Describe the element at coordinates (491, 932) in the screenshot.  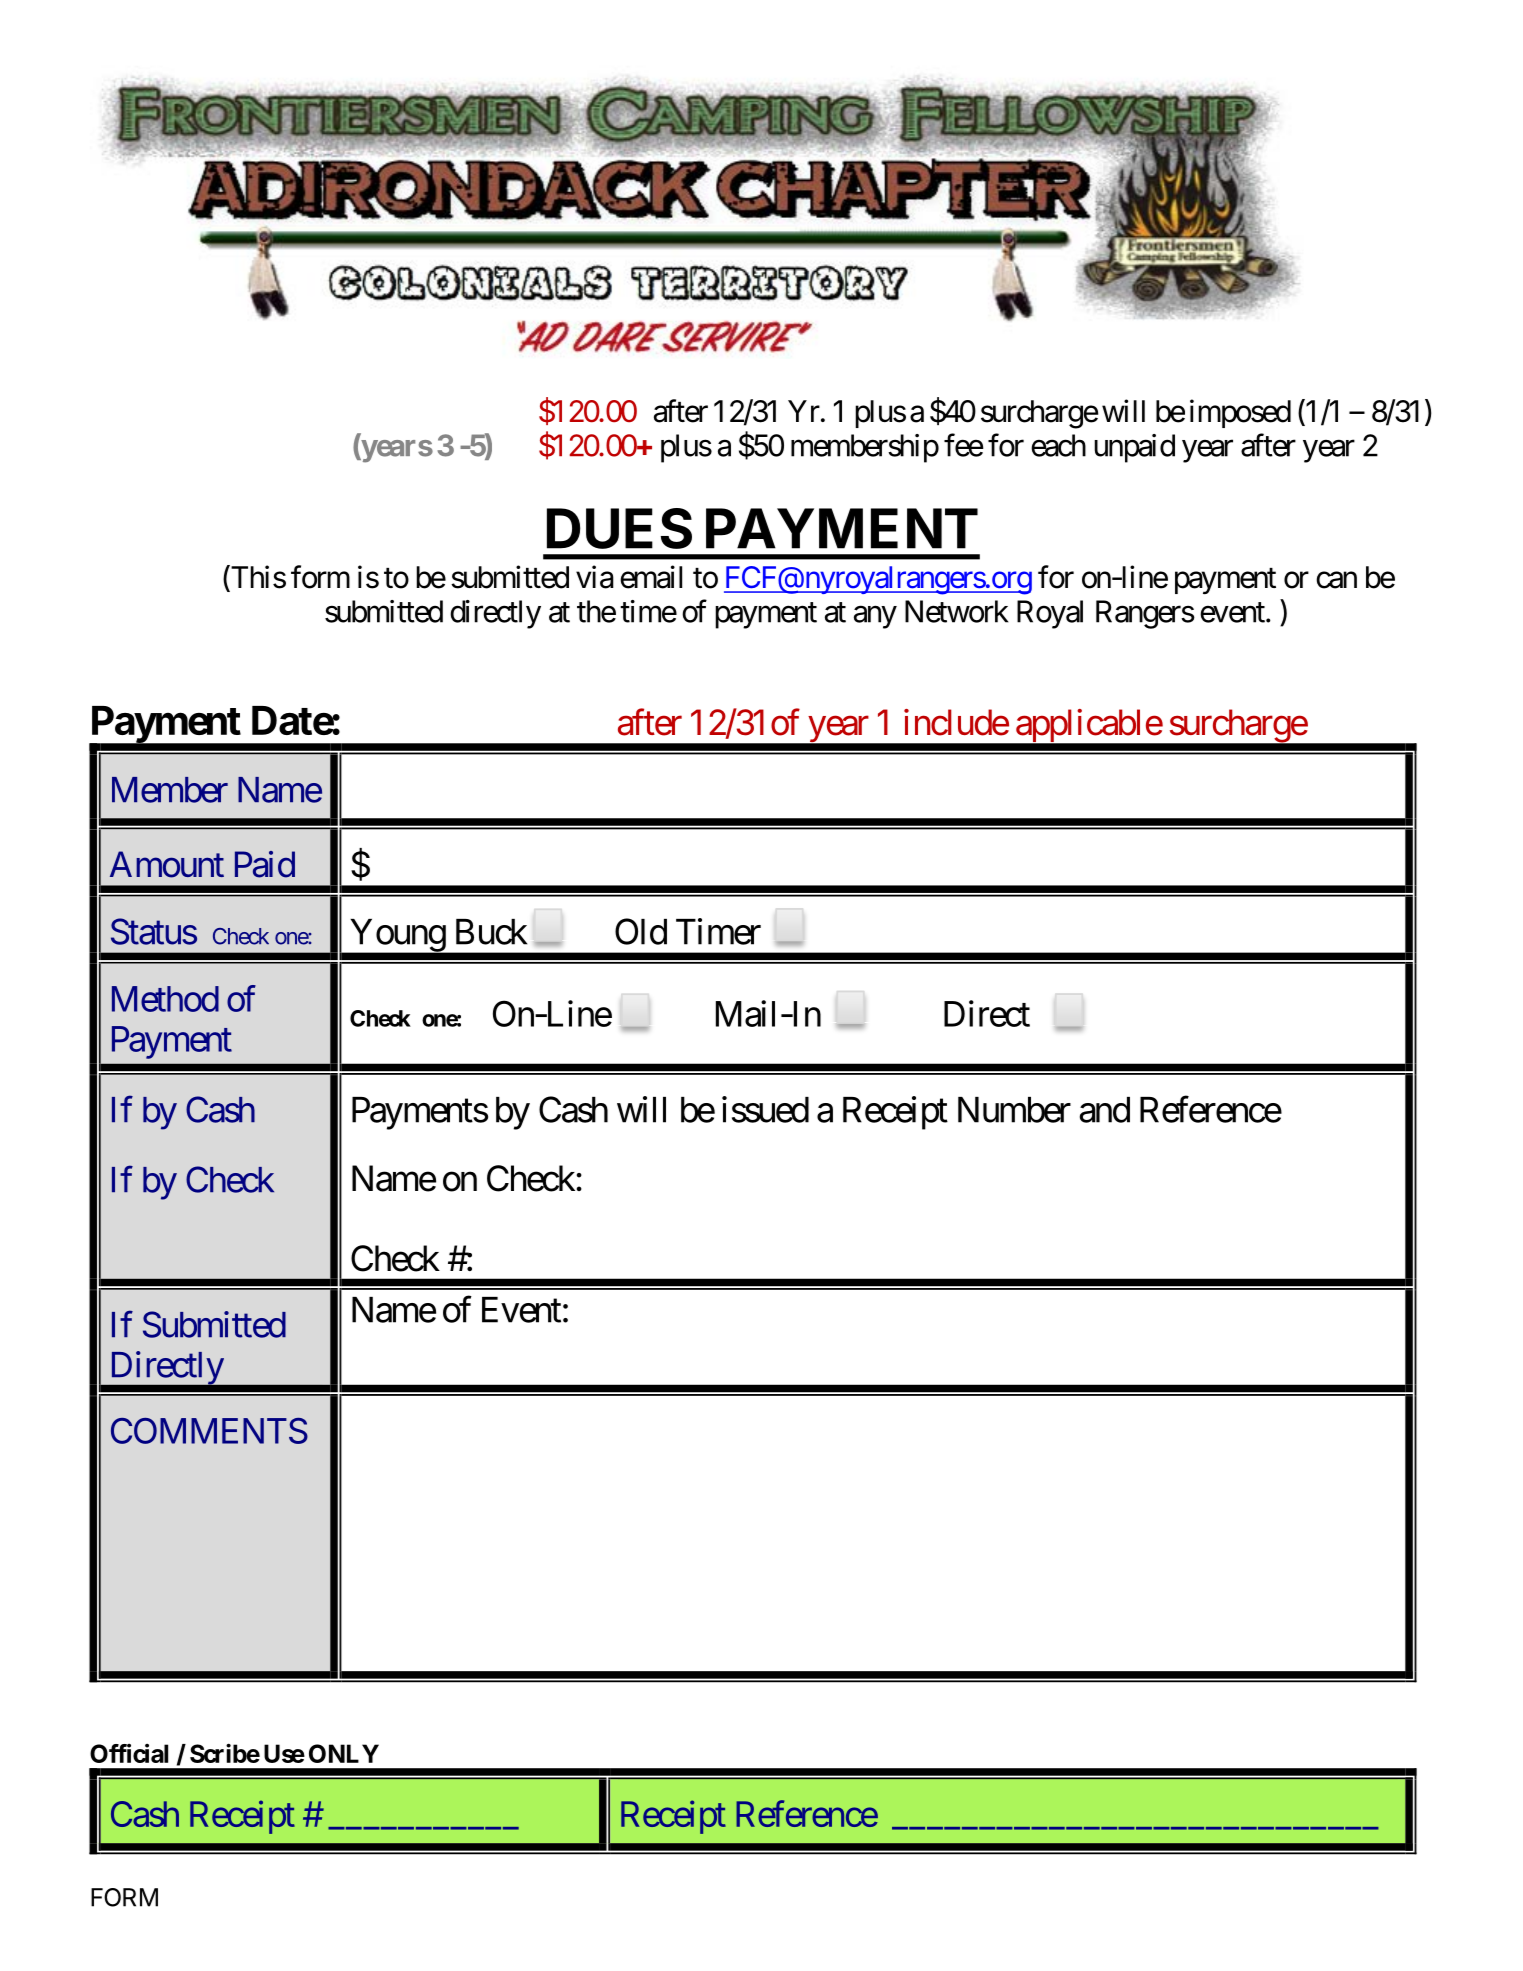
I see `Buck` at that location.
